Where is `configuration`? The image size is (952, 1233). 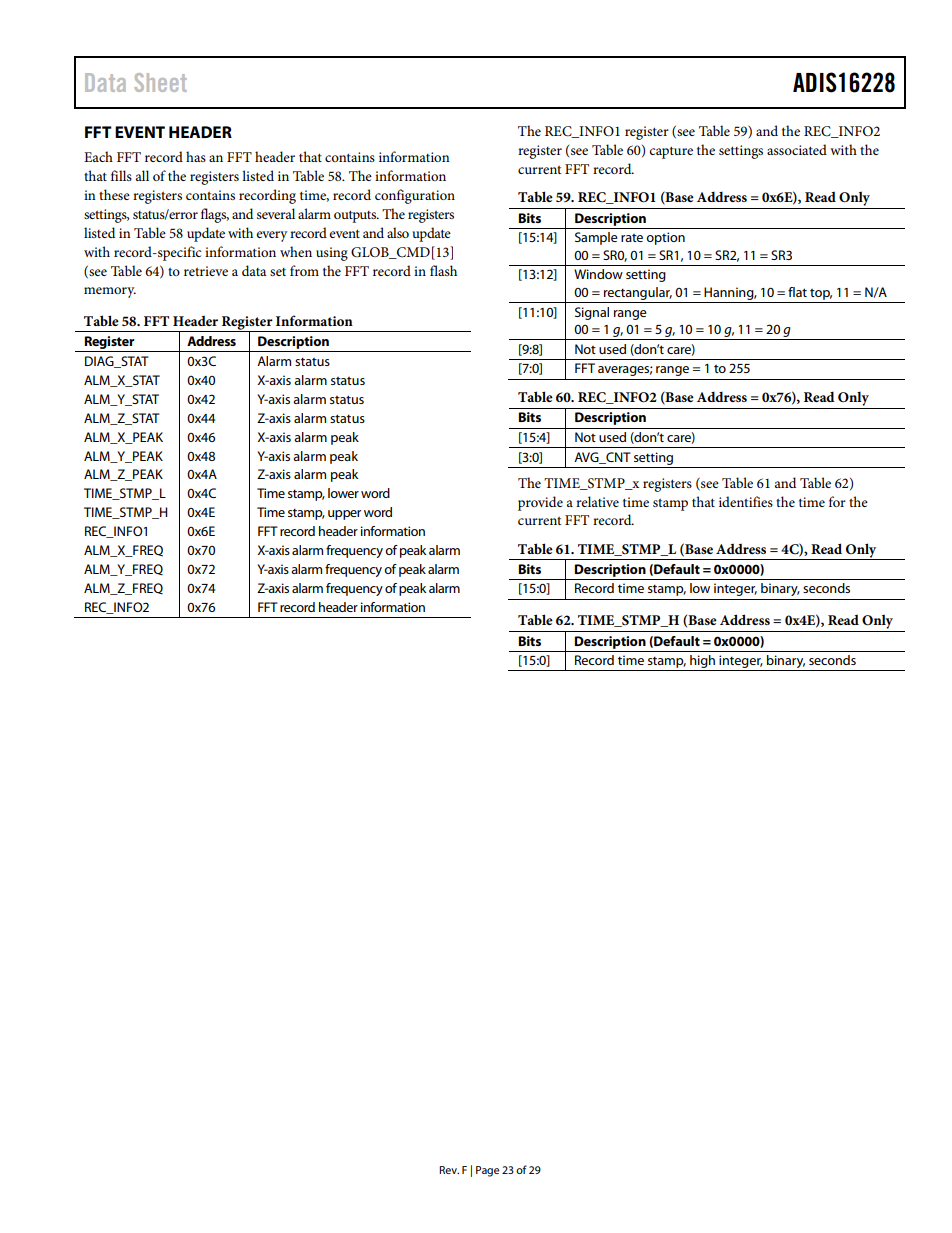 configuration is located at coordinates (415, 196).
